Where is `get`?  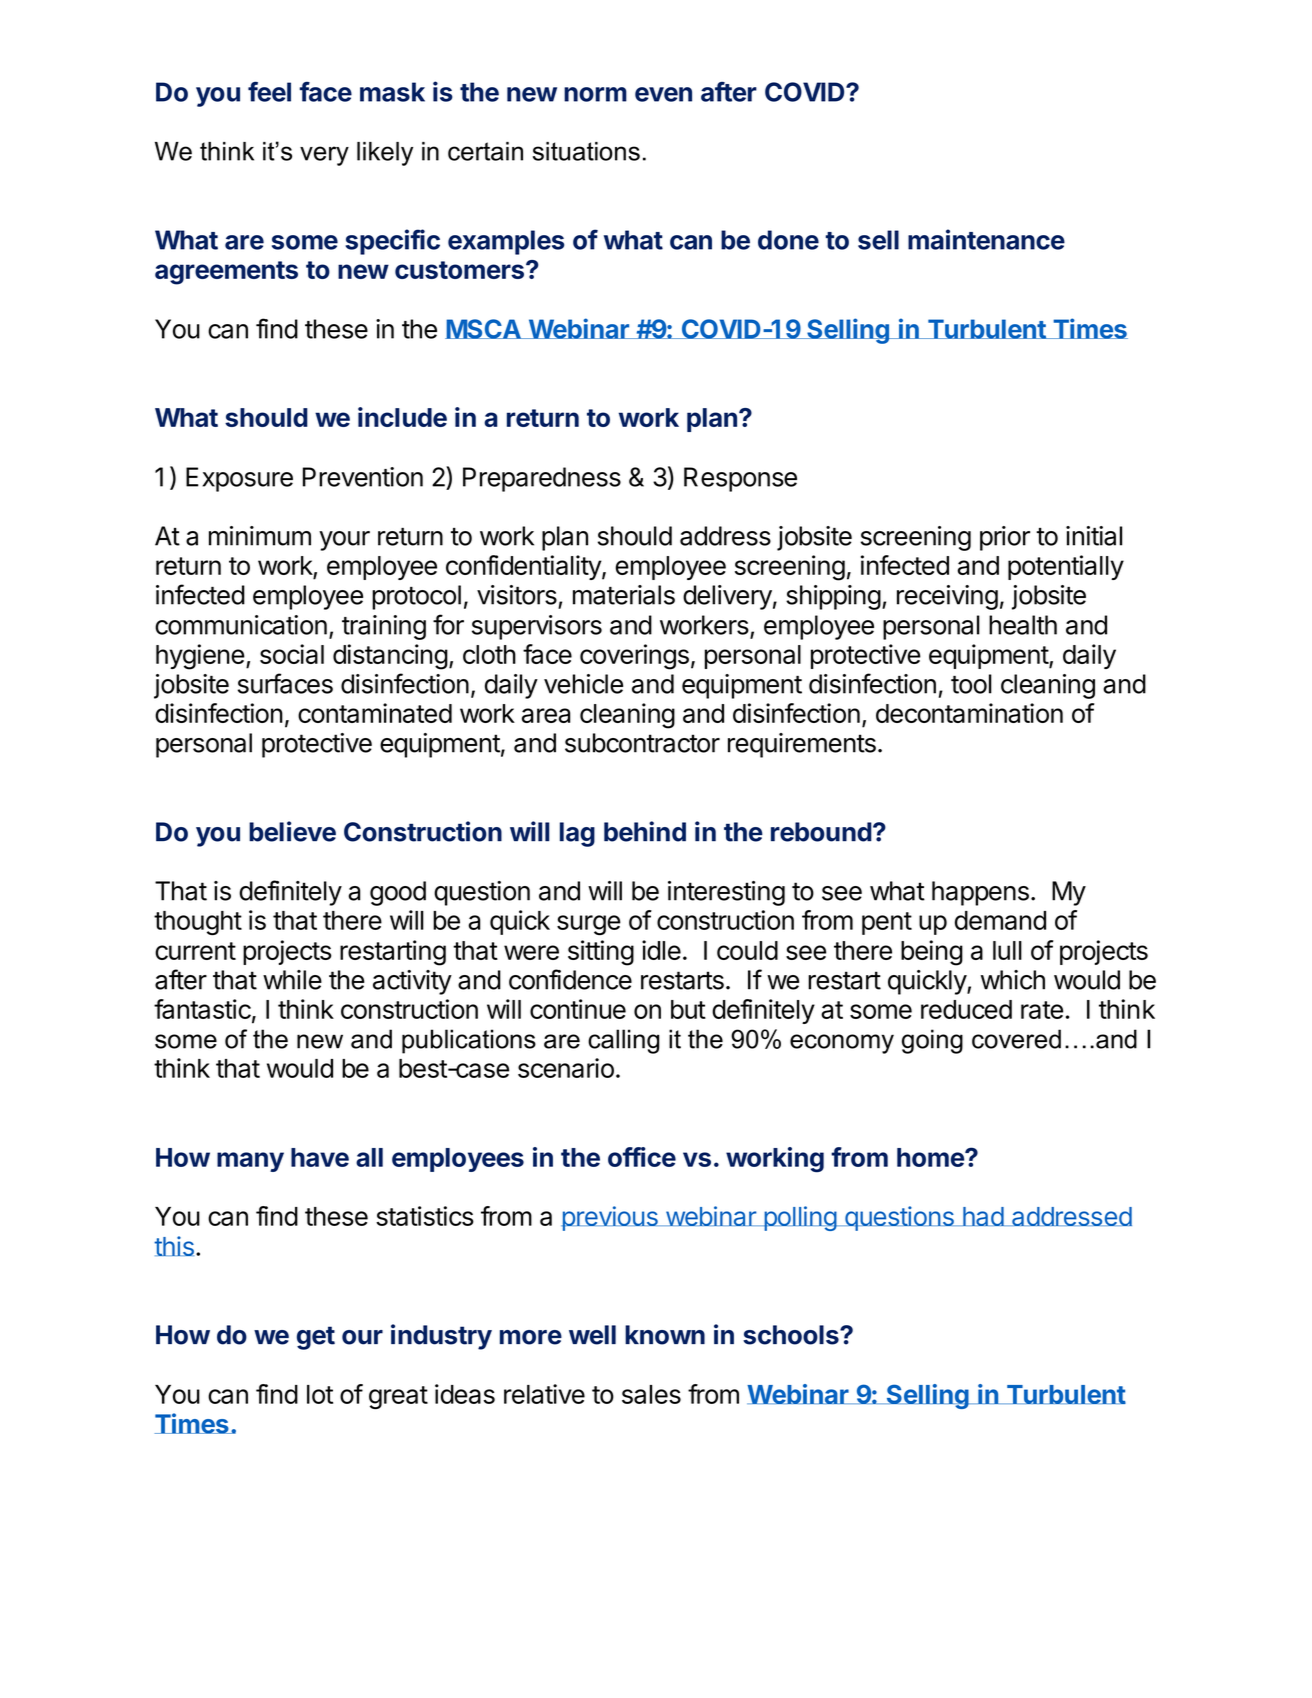
get is located at coordinates (316, 1338).
